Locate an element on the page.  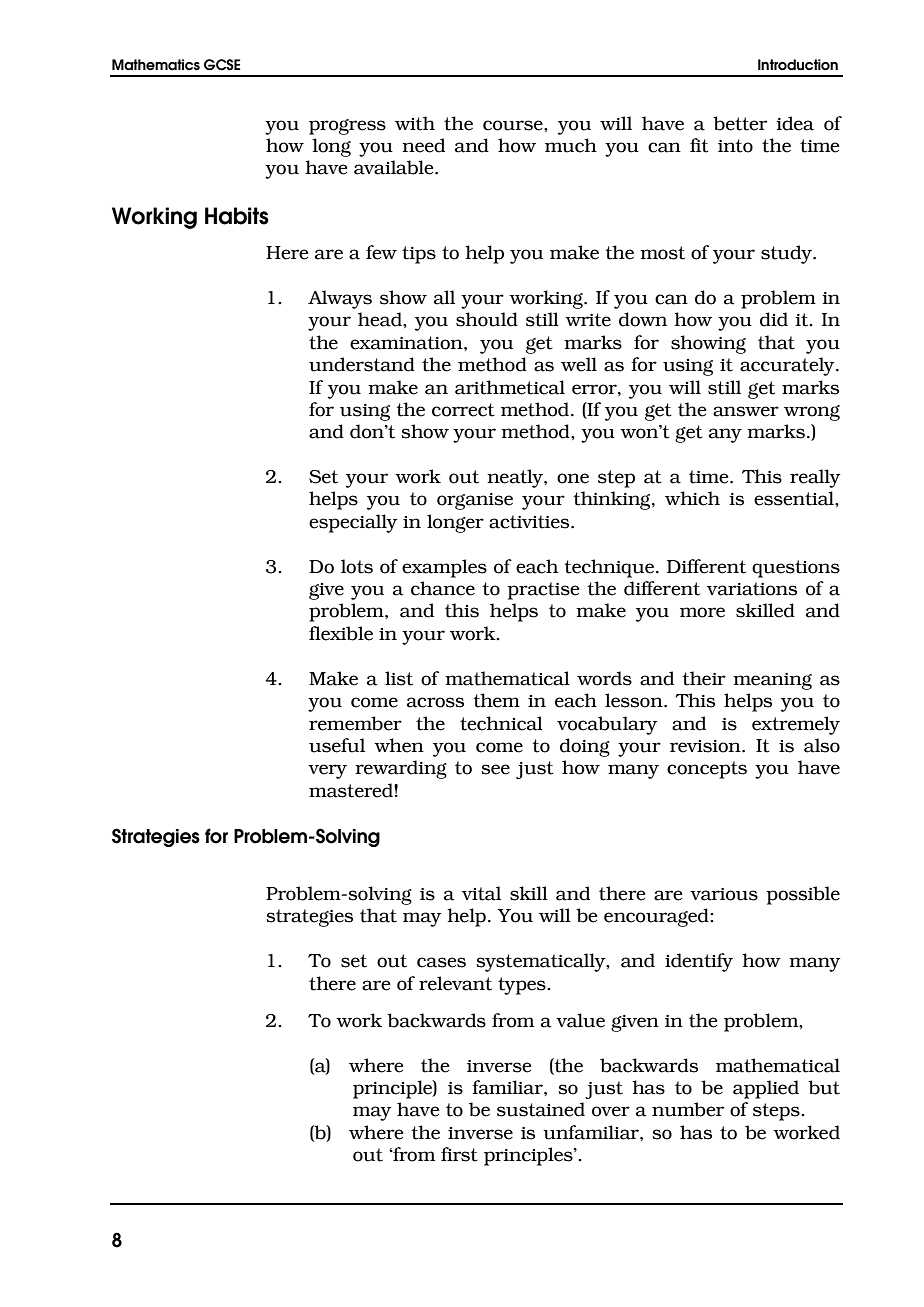
first is located at coordinates (459, 1154).
